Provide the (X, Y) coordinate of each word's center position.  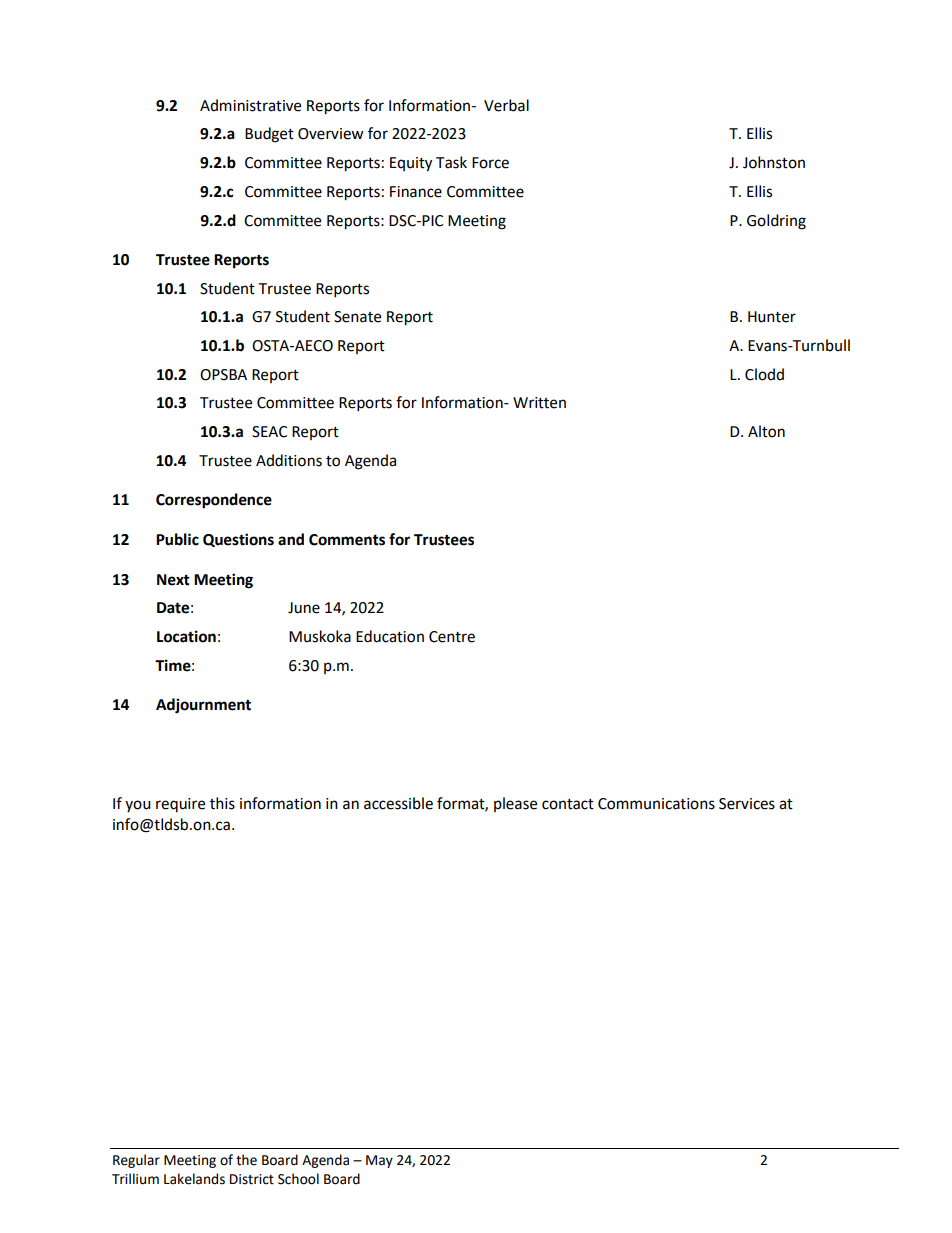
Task (451, 162)
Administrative (250, 105)
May (379, 1161)
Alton (766, 431)
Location (186, 636)
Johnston (774, 162)
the (246, 1160)
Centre (452, 637)
